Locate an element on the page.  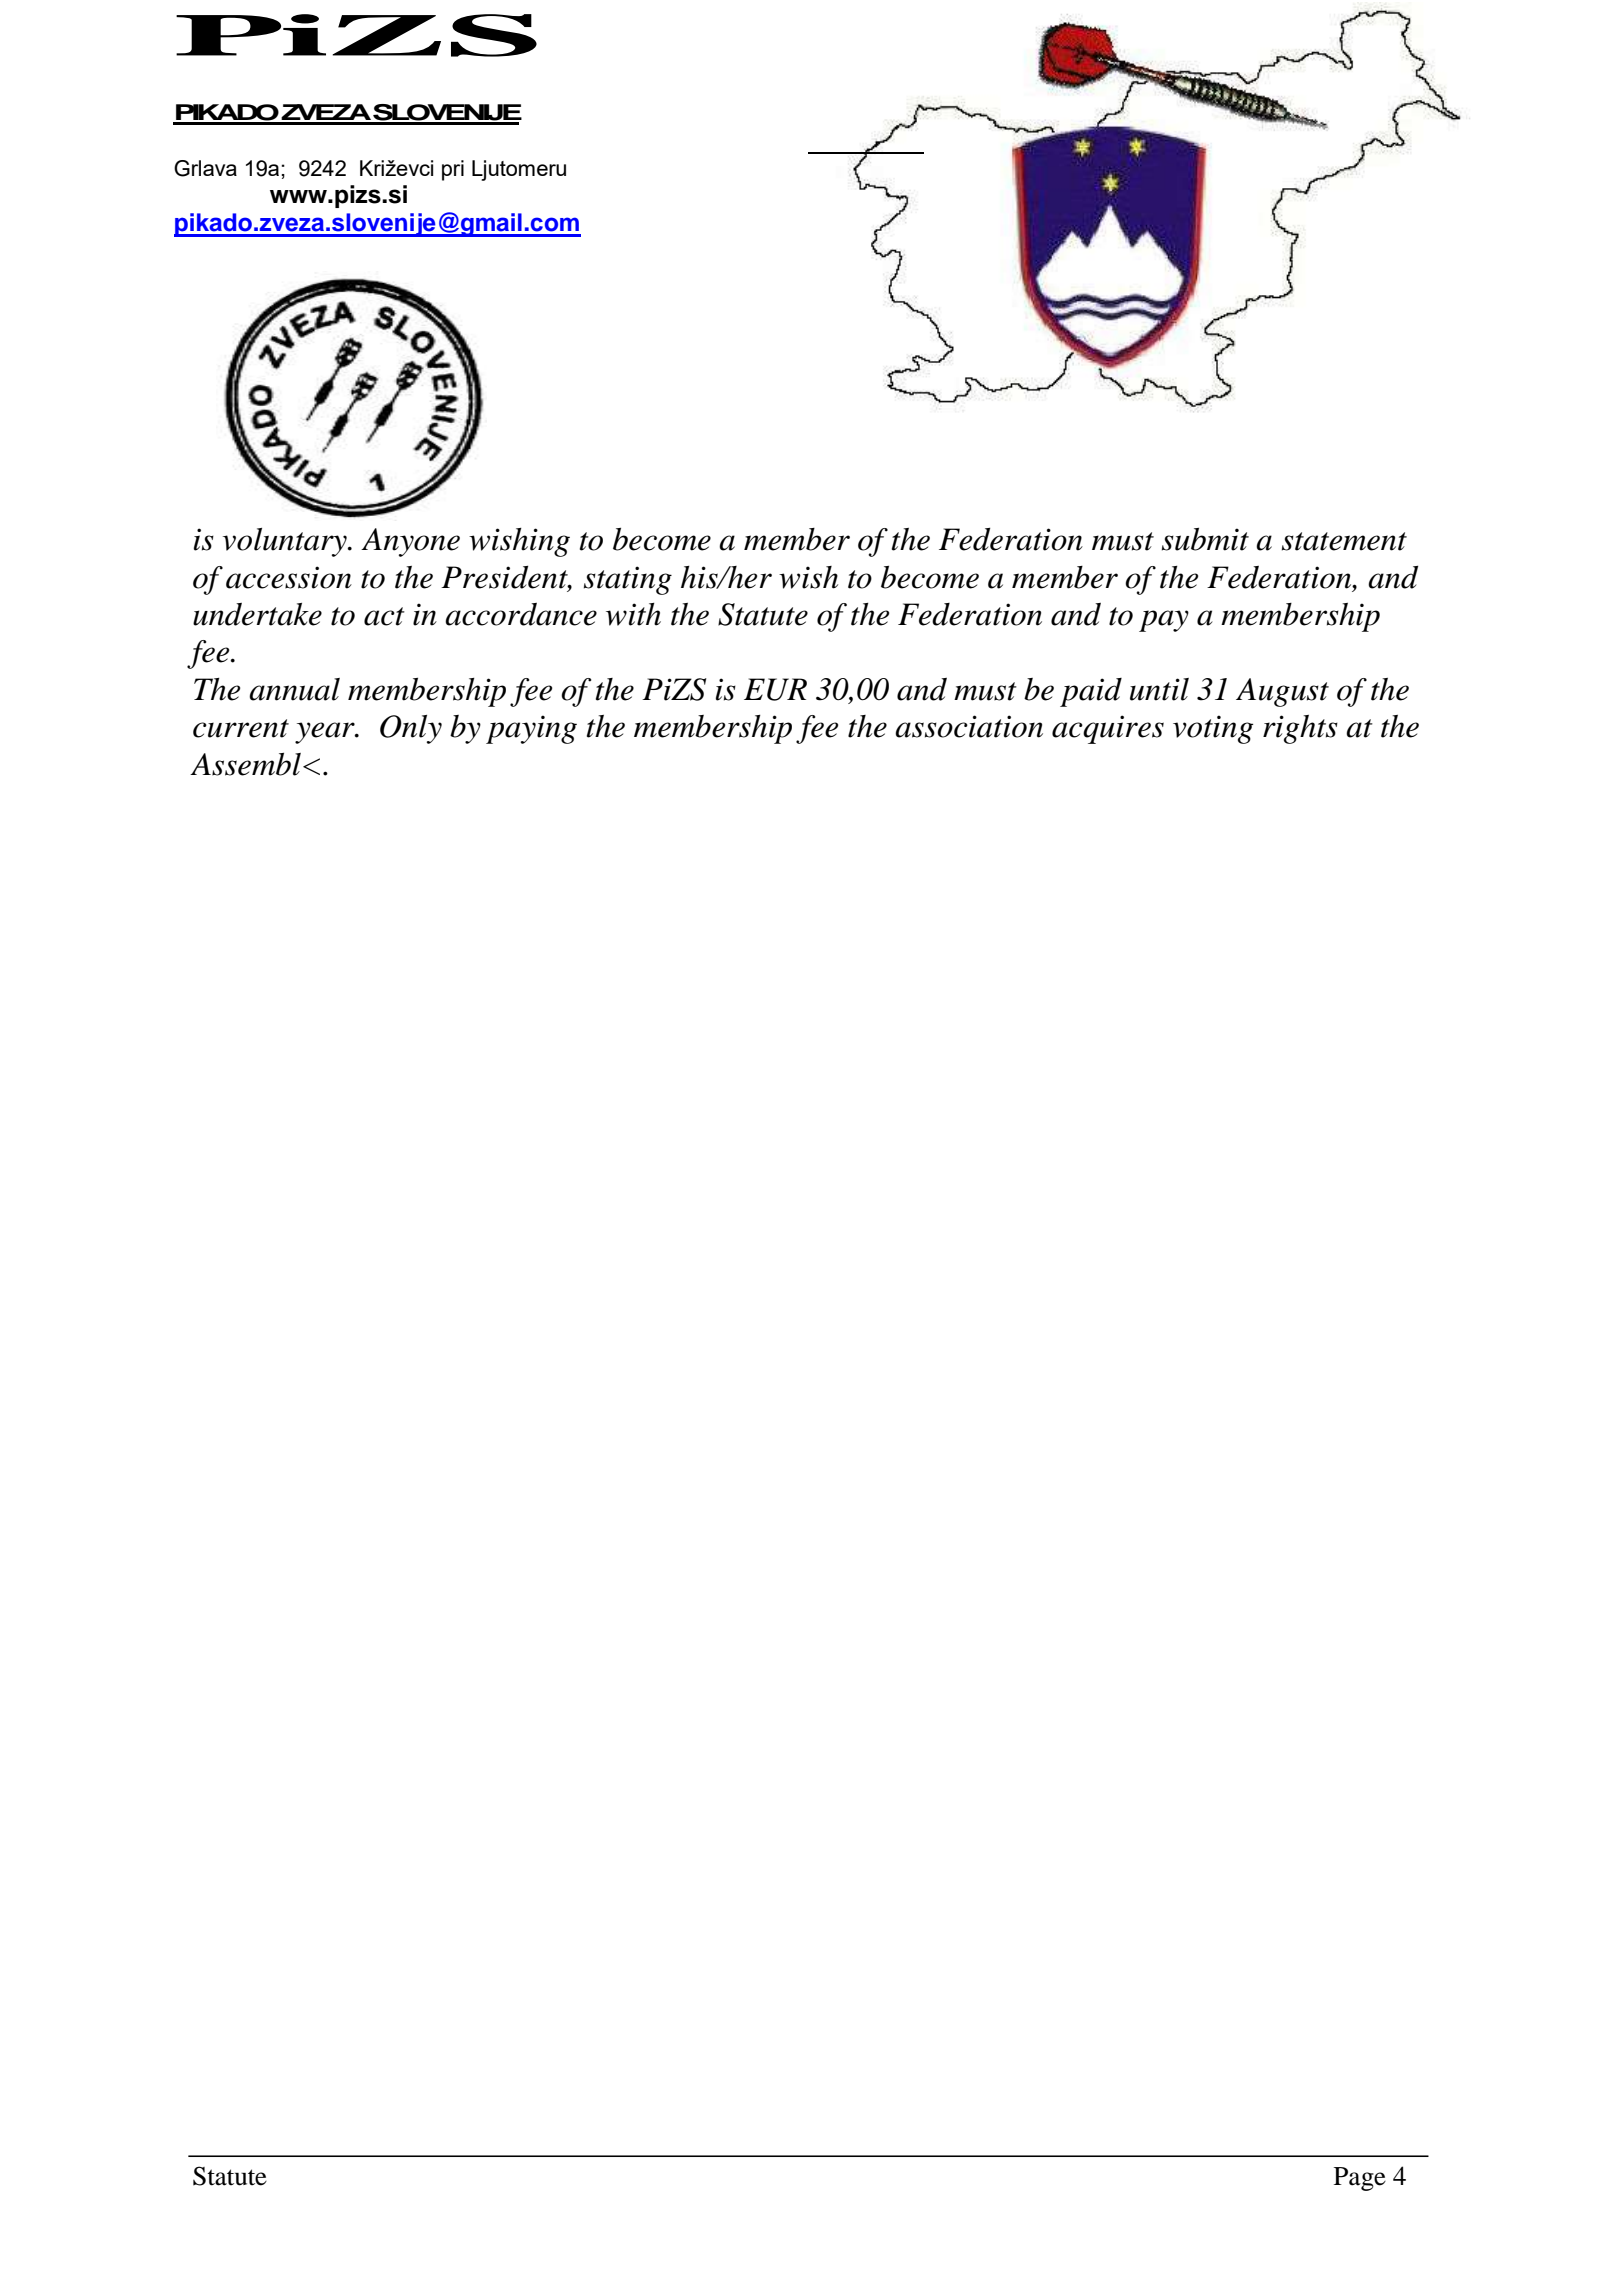
stating is located at coordinates (628, 580).
